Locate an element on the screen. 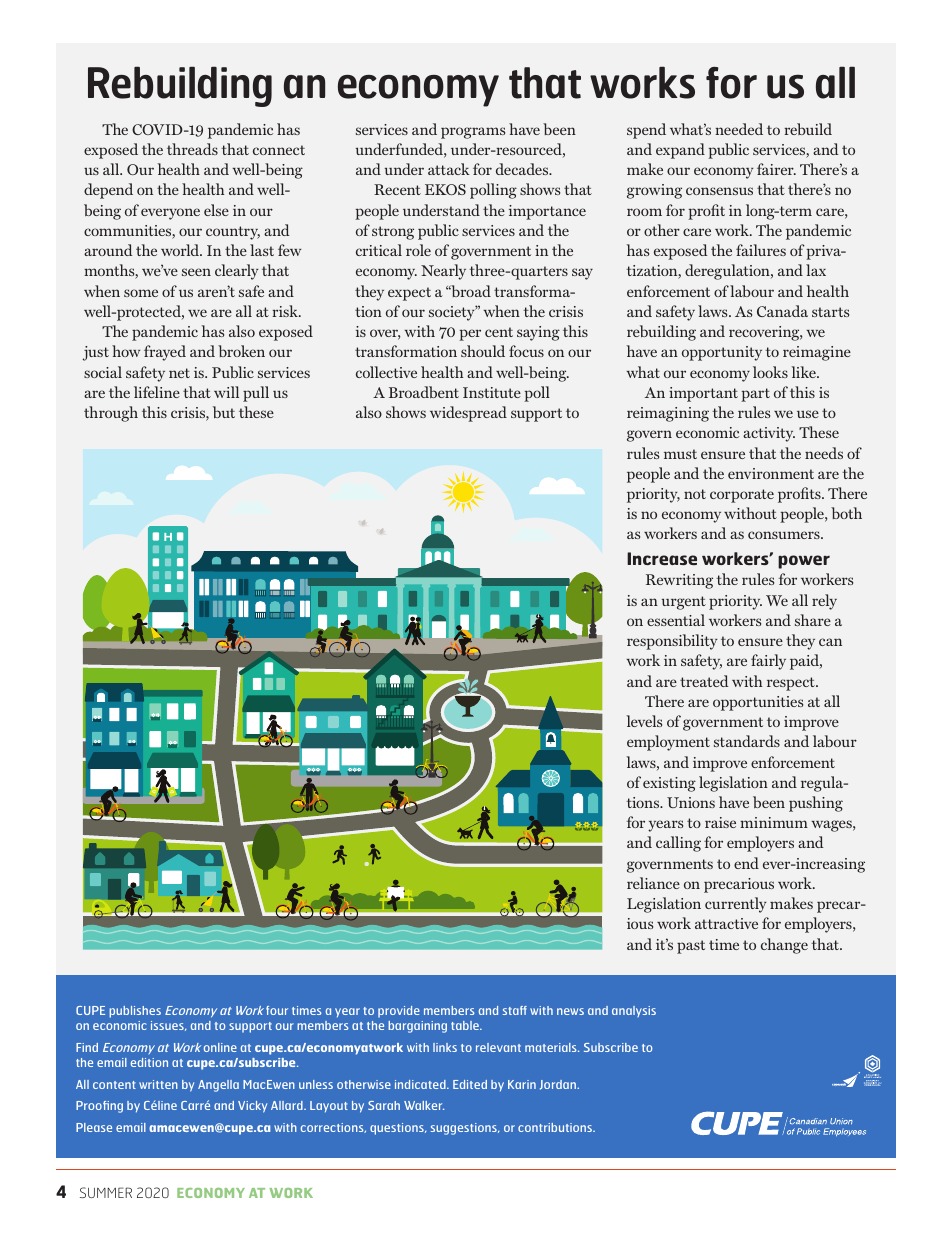 Image resolution: width=952 pixels, height=1233 pixels. publishes is located at coordinates (135, 1012).
